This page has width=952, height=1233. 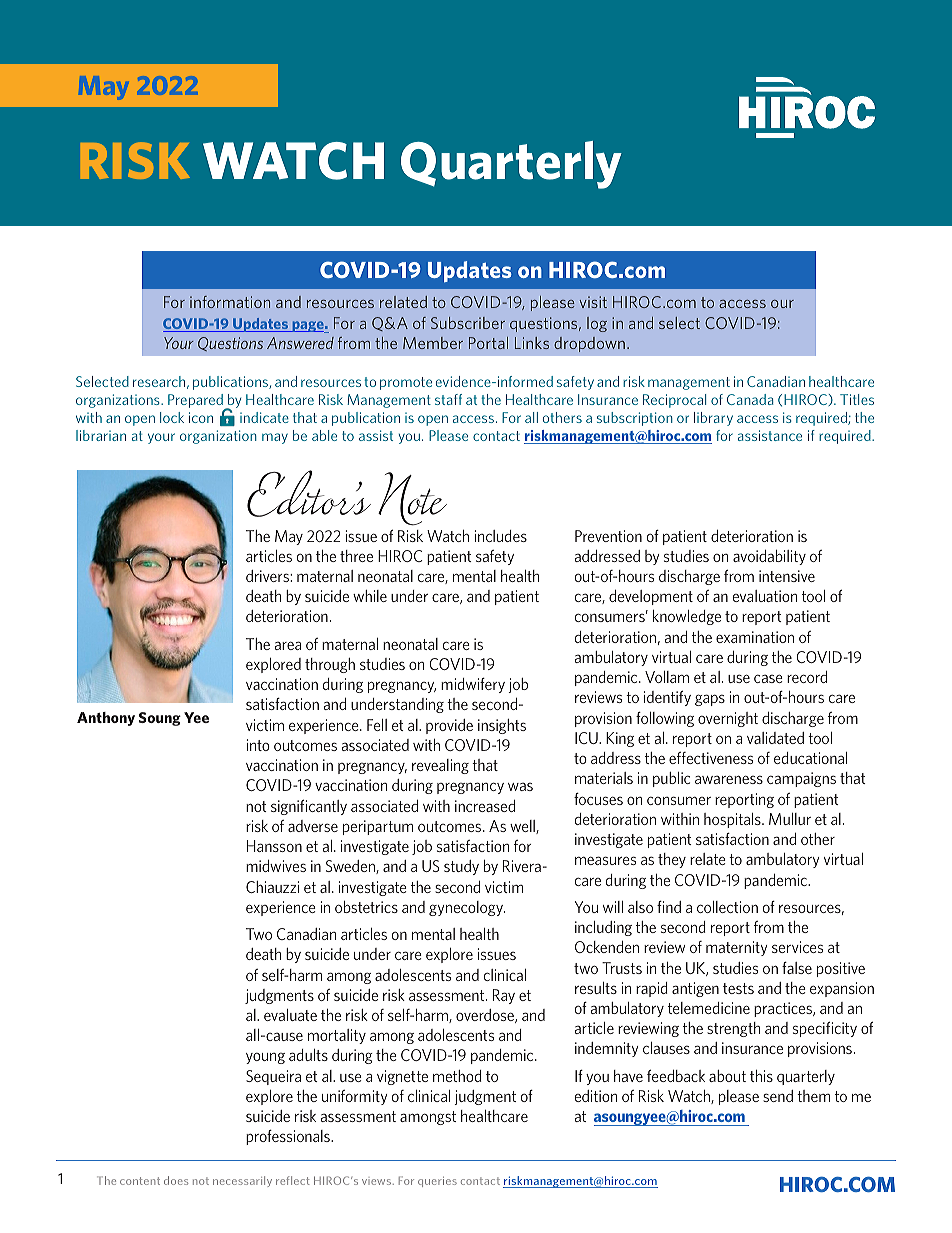 What do you see at coordinates (230, 302) in the page?
I see `information` at bounding box center [230, 302].
